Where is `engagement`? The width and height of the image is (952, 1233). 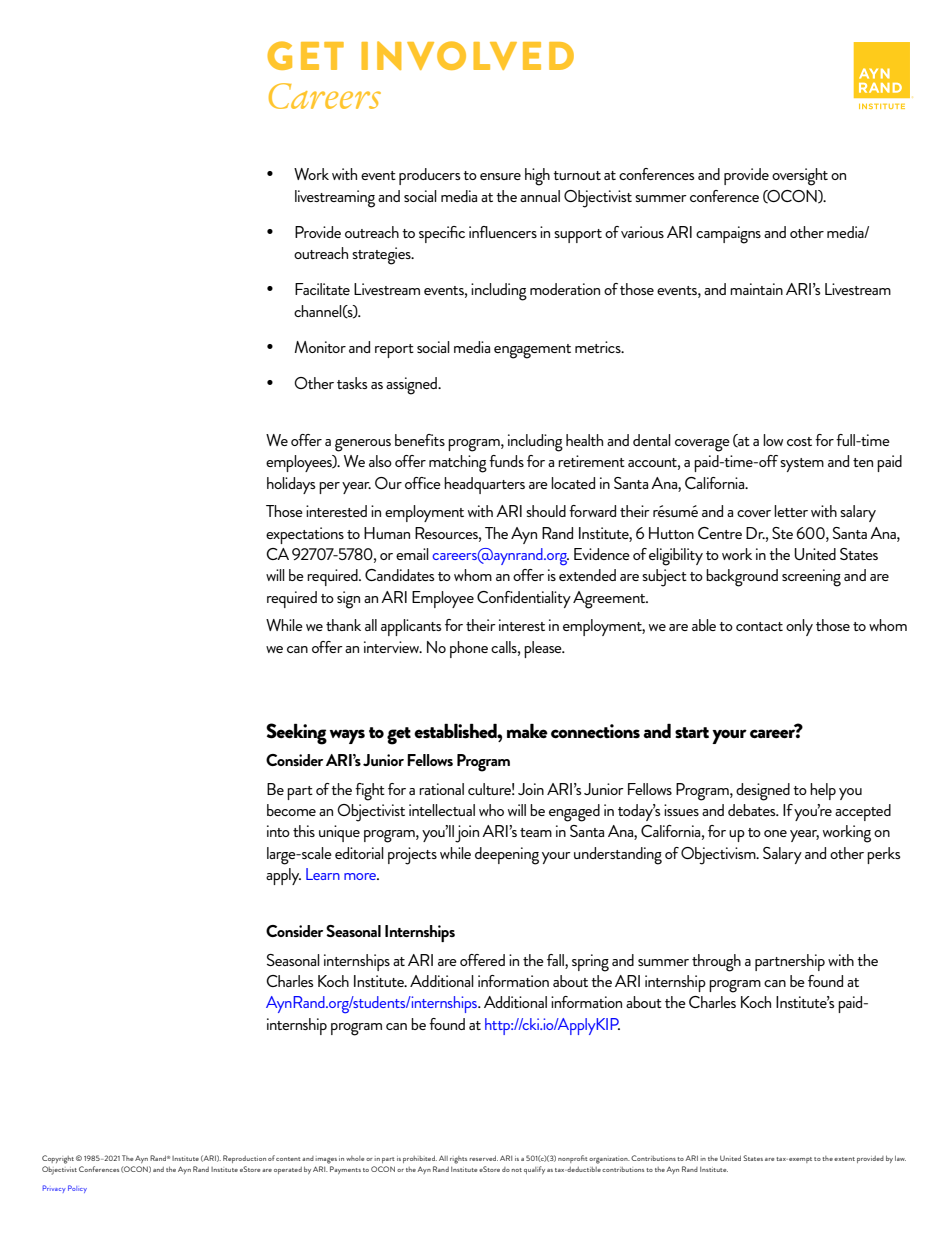
engagement is located at coordinates (532, 351).
